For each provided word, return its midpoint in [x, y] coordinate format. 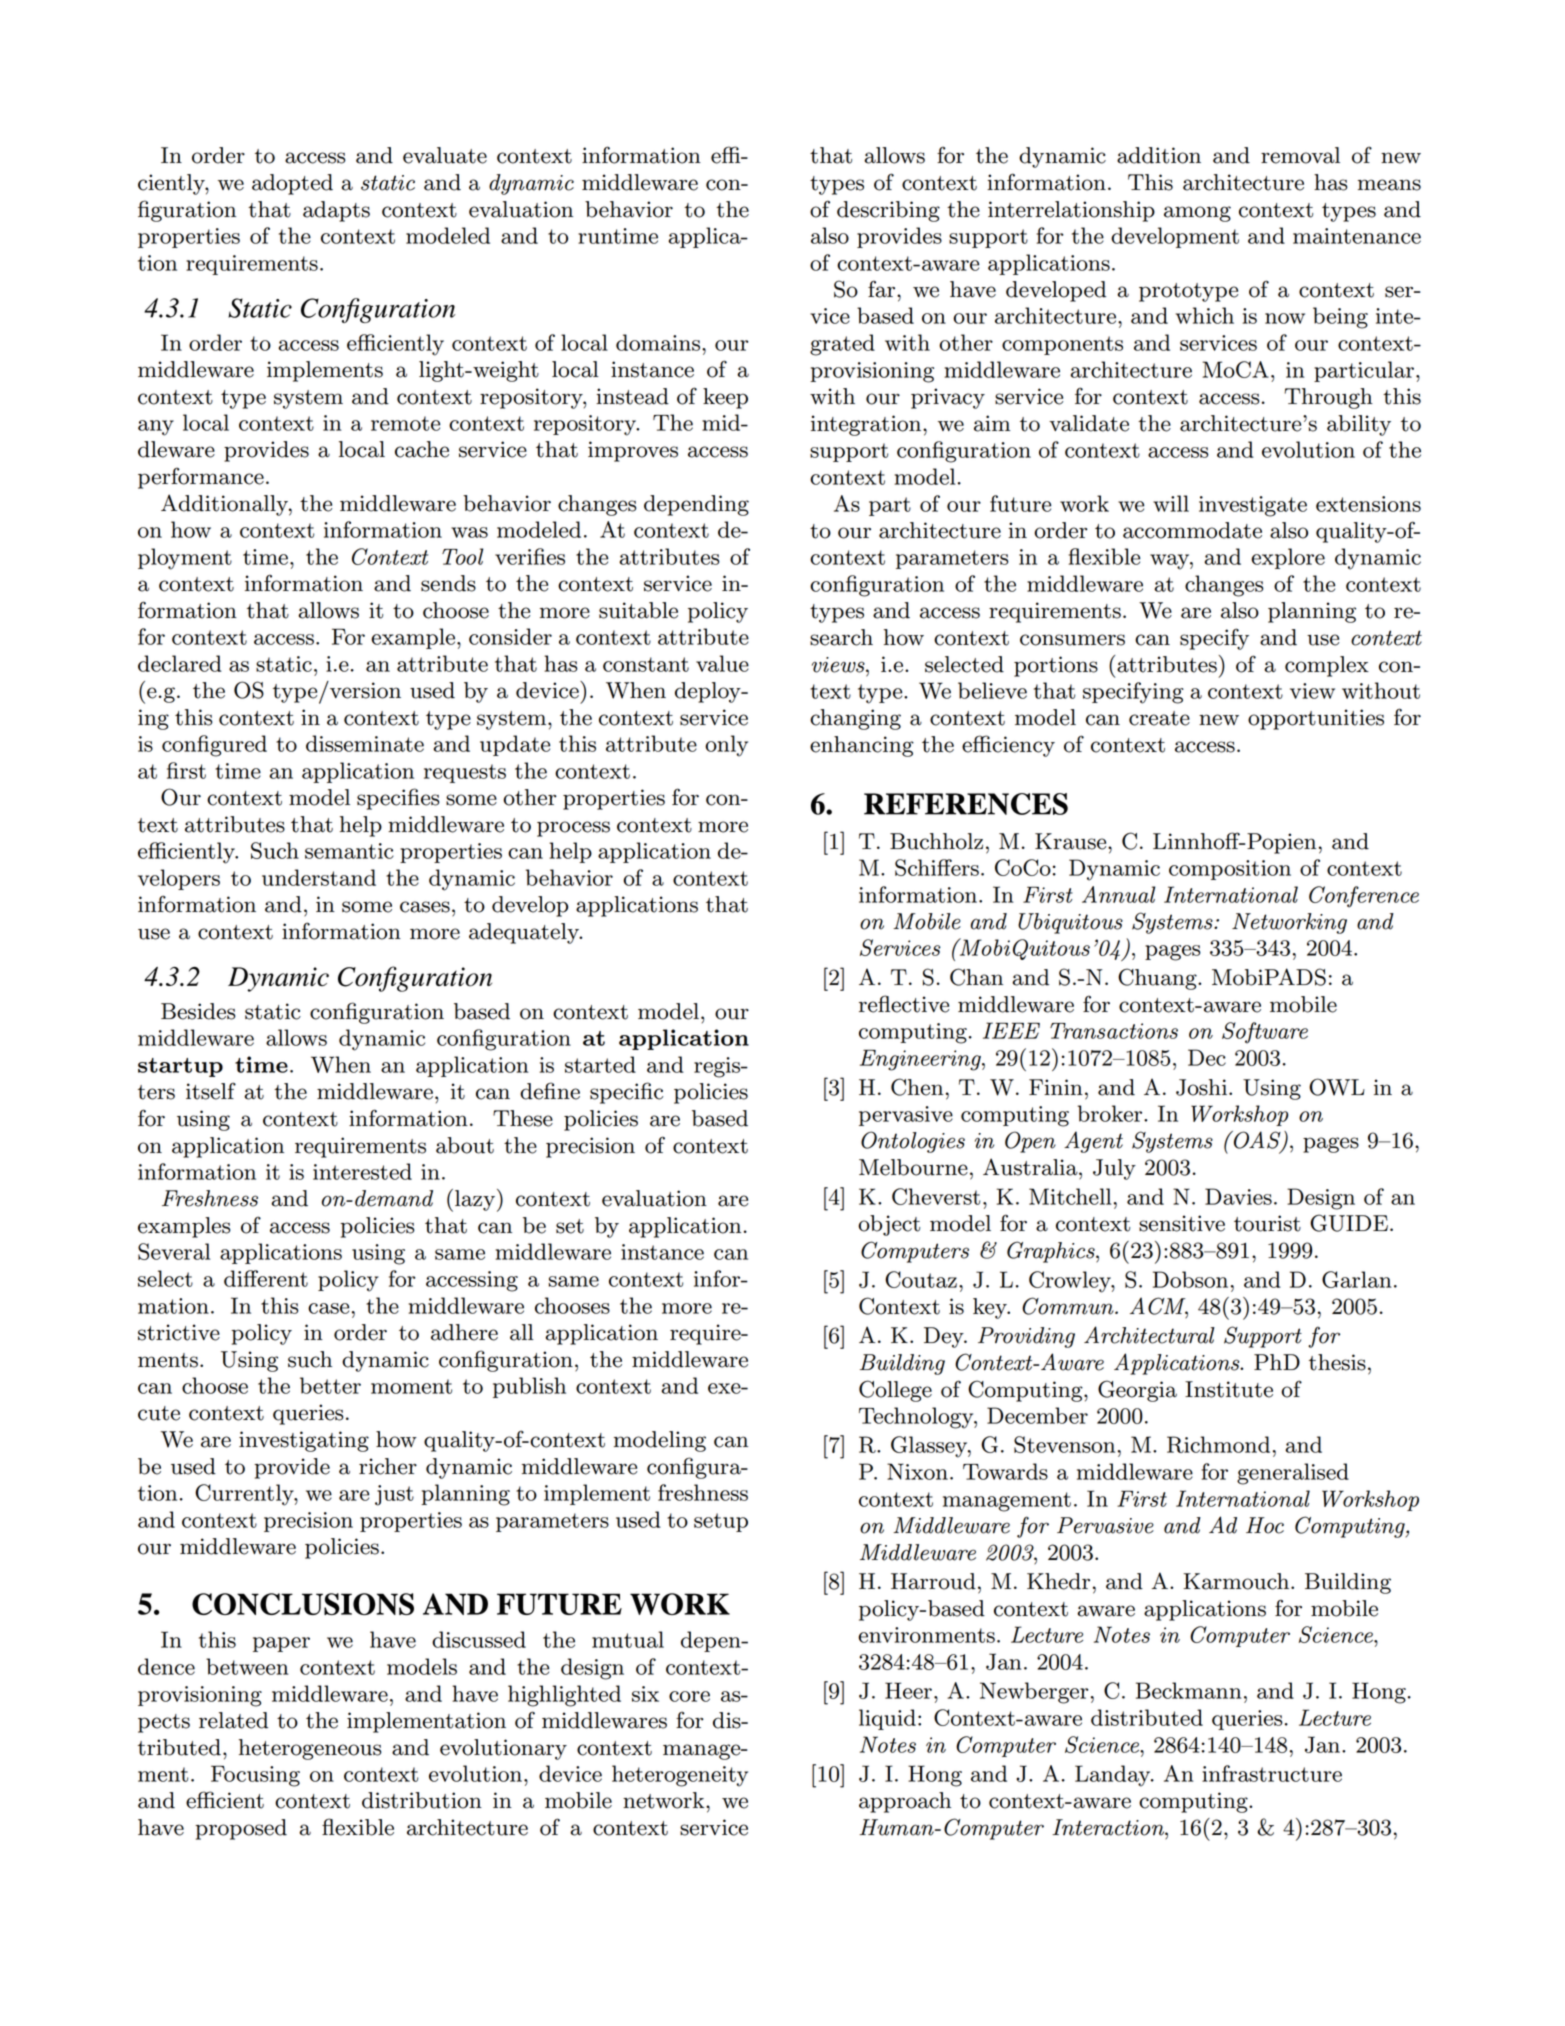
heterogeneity [680, 1776]
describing [888, 211]
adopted [292, 184]
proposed [241, 1829]
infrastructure [1272, 1773]
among [1197, 214]
